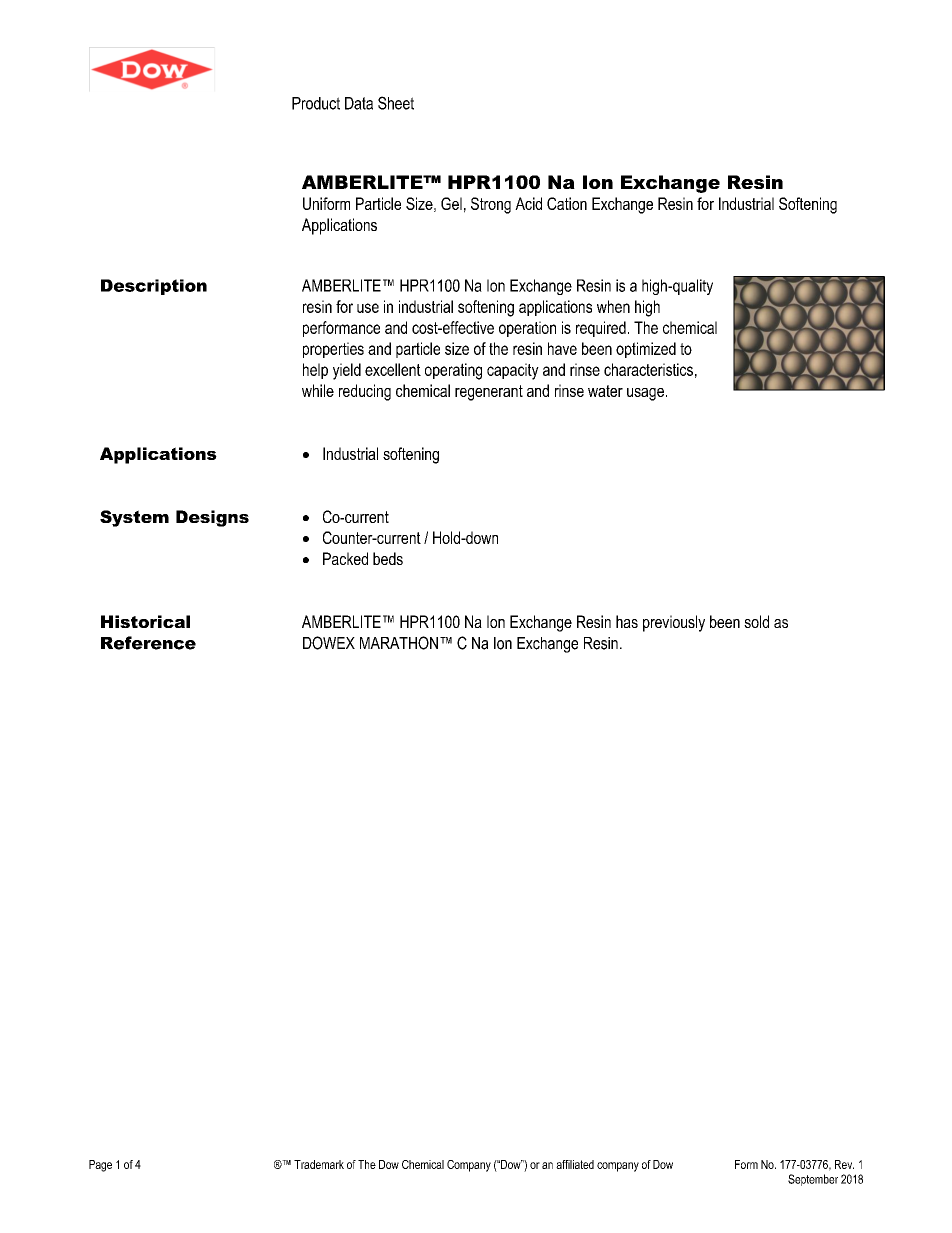 The image size is (952, 1233). I want to click on affiliated, so click(575, 1164).
